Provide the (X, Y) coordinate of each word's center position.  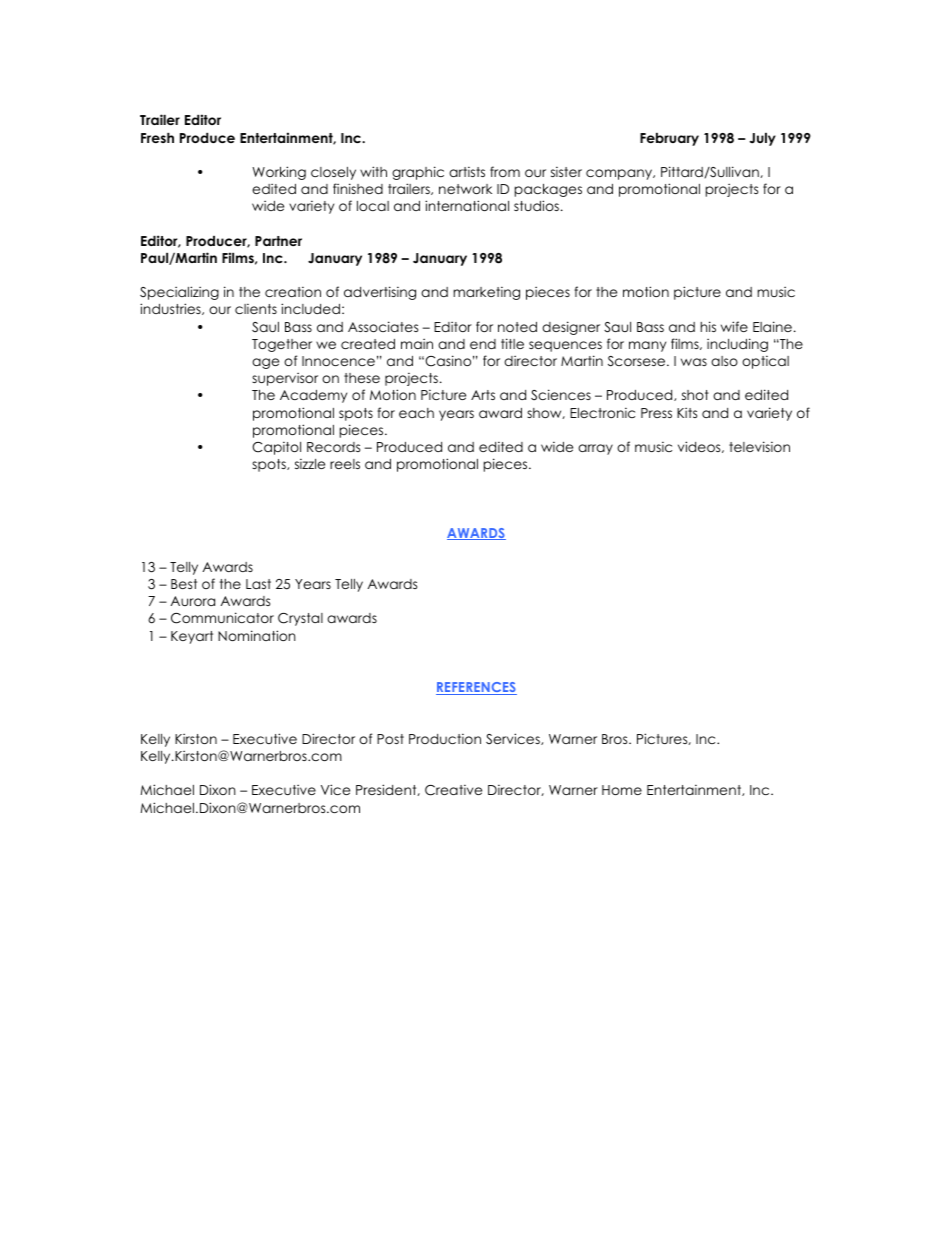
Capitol (276, 448)
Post (390, 739)
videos (700, 447)
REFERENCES (476, 688)
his (708, 326)
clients (256, 309)
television (759, 446)
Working (279, 173)
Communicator (222, 618)
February (669, 139)
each (416, 413)
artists (467, 172)
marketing (486, 293)
